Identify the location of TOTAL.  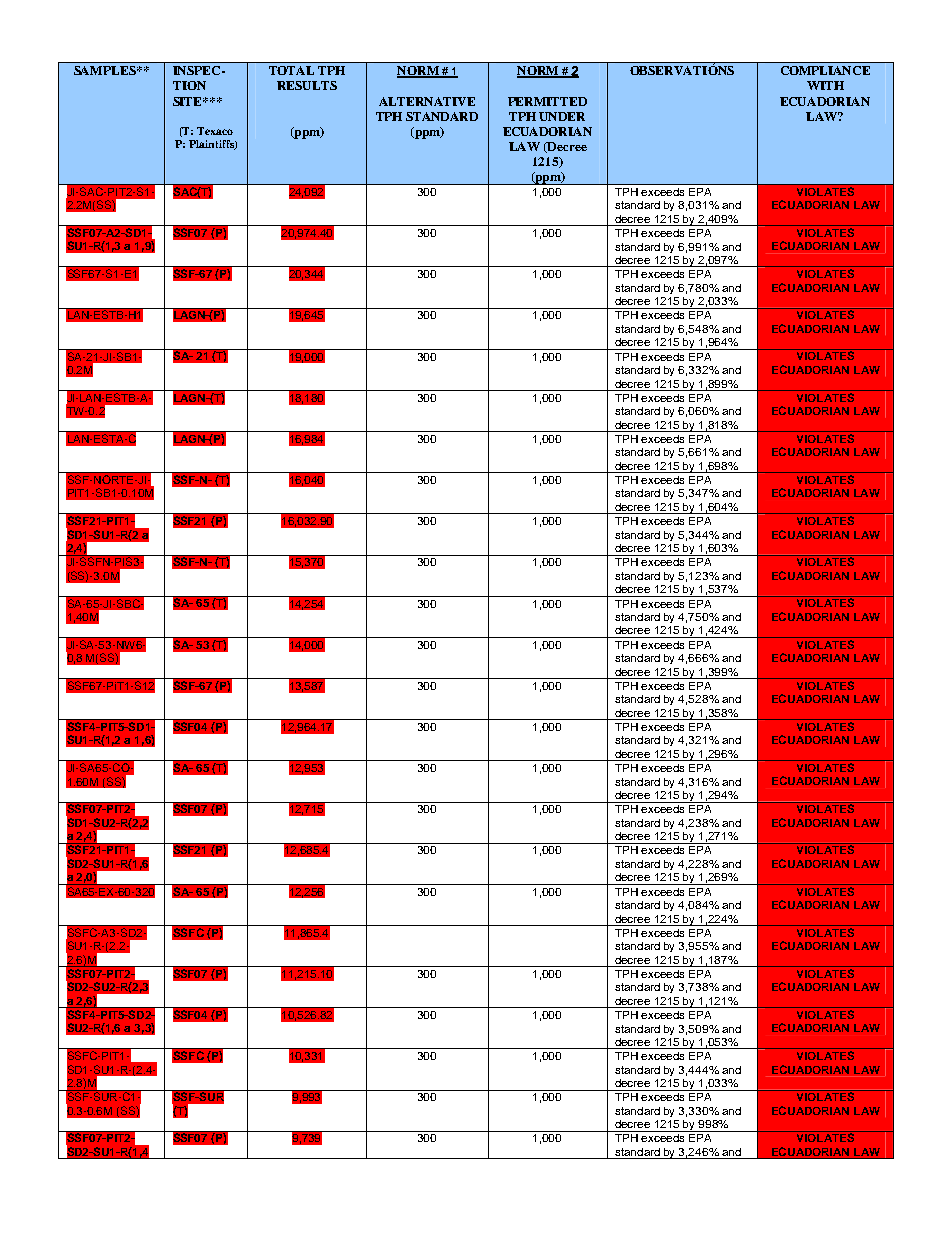
(291, 70).
